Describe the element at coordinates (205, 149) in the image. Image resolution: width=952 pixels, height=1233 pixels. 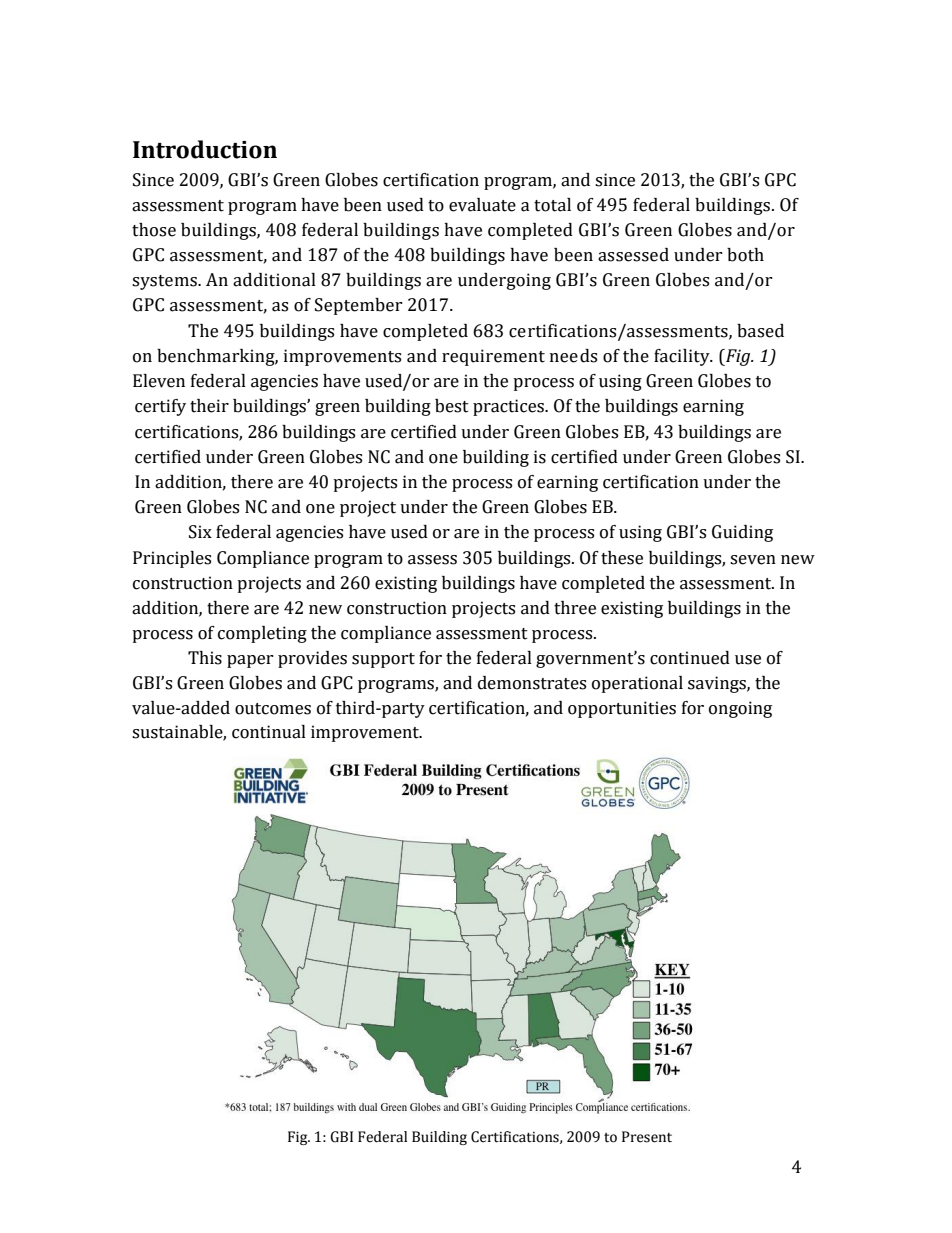
I see `Introduction` at that location.
